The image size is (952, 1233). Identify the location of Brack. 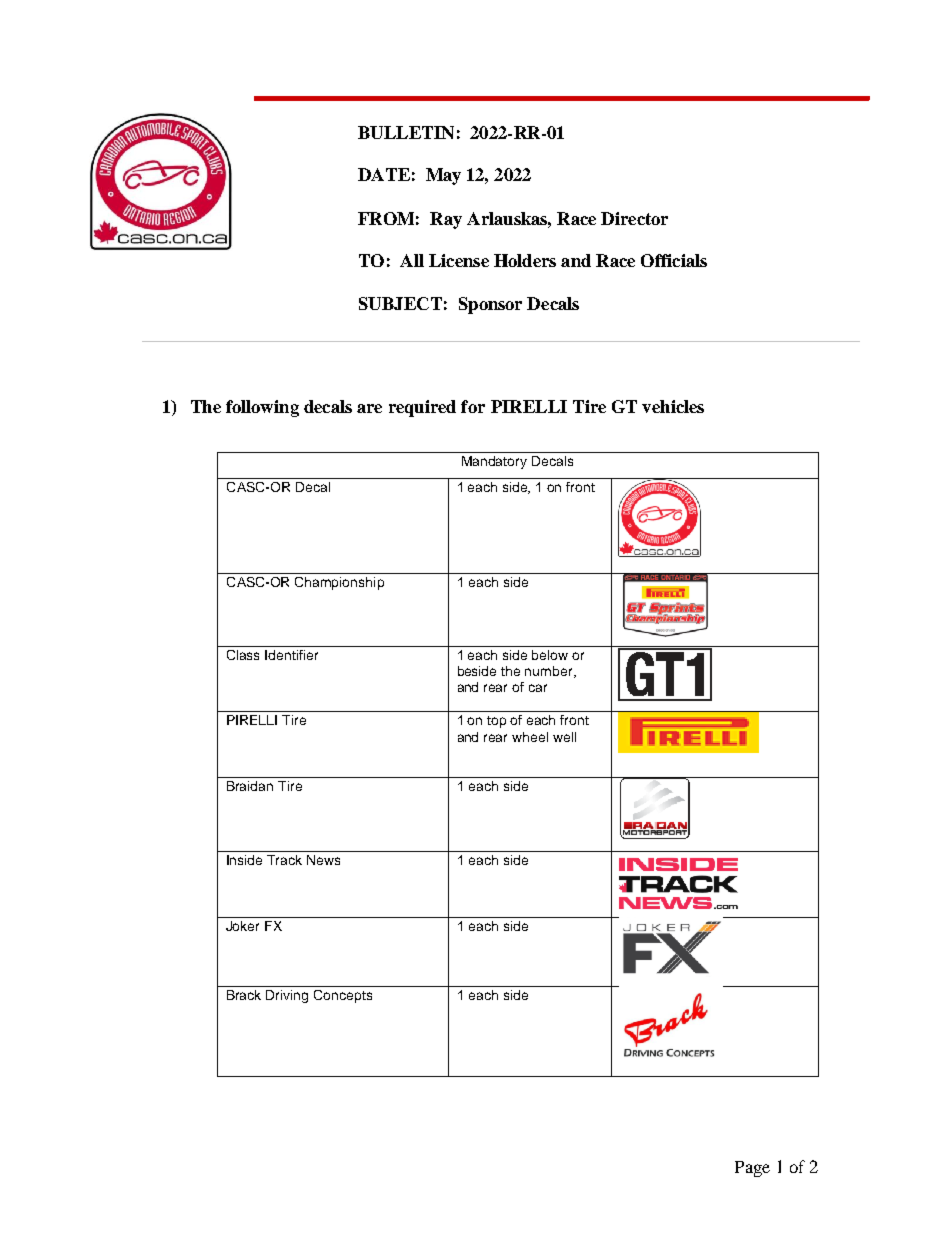
(244, 995).
